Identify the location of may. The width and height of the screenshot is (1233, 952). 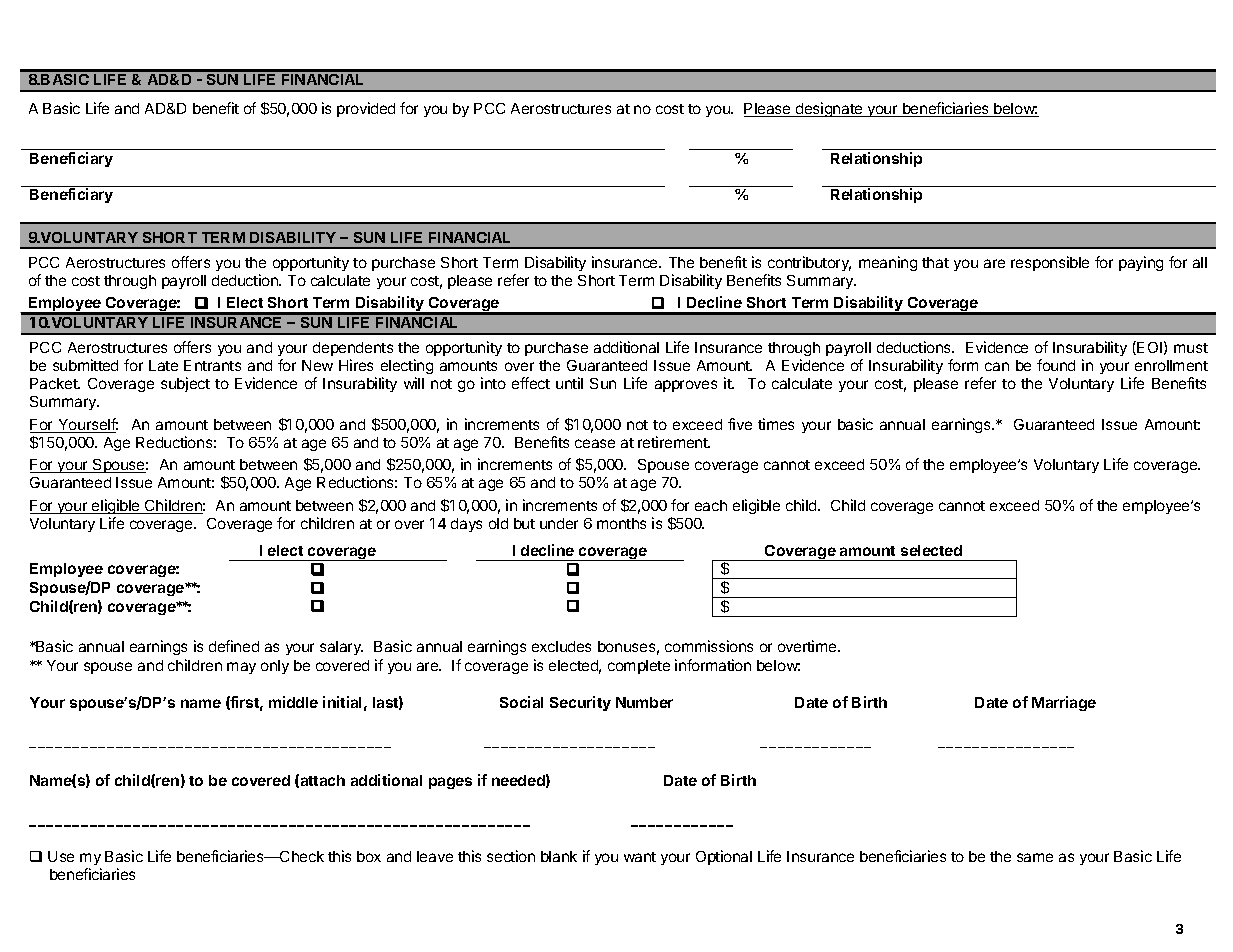
(241, 668).
